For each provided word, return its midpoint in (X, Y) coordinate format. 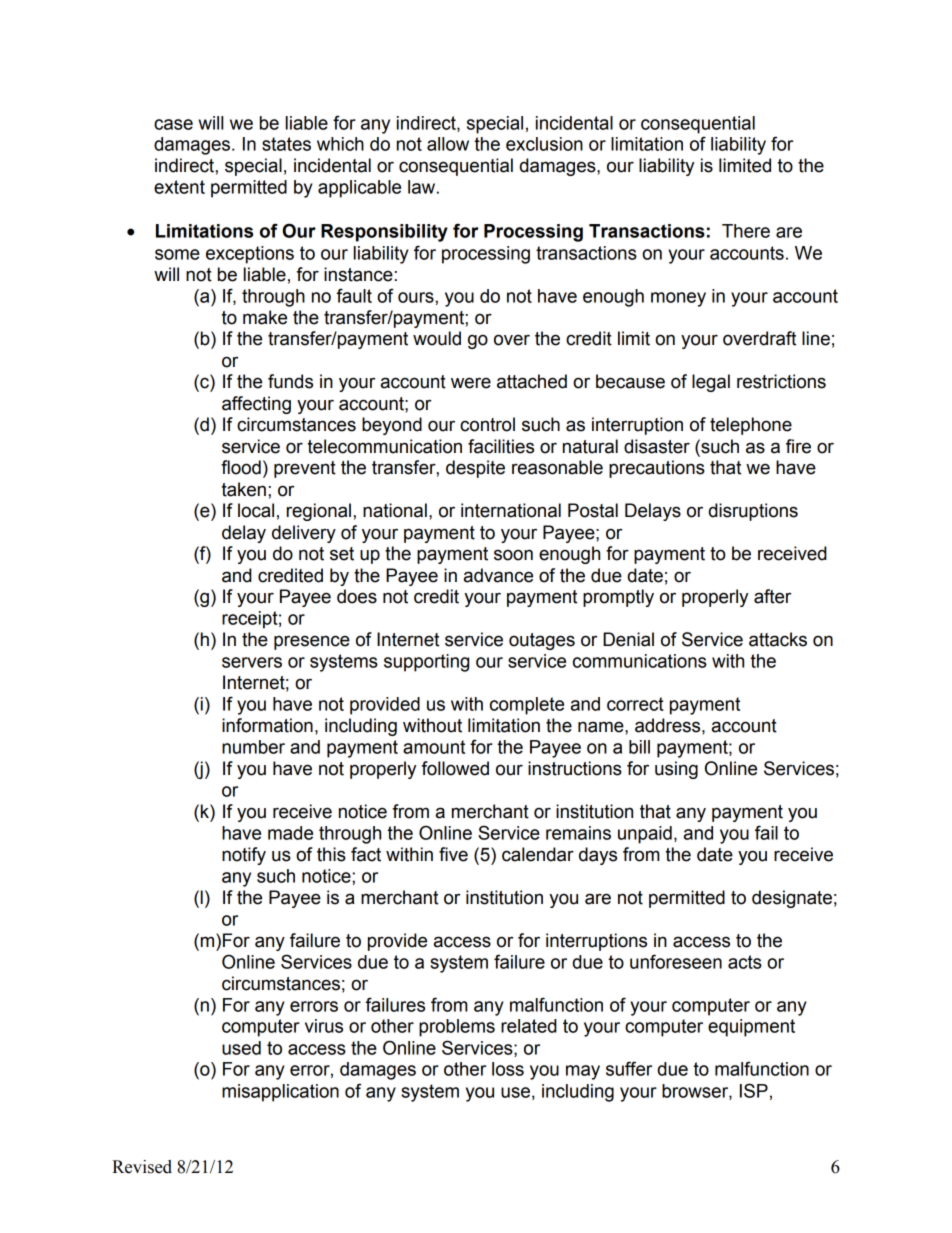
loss (508, 1069)
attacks (778, 639)
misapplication (280, 1093)
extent (179, 187)
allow (448, 144)
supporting (426, 663)
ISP (754, 1090)
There (746, 231)
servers (252, 662)
